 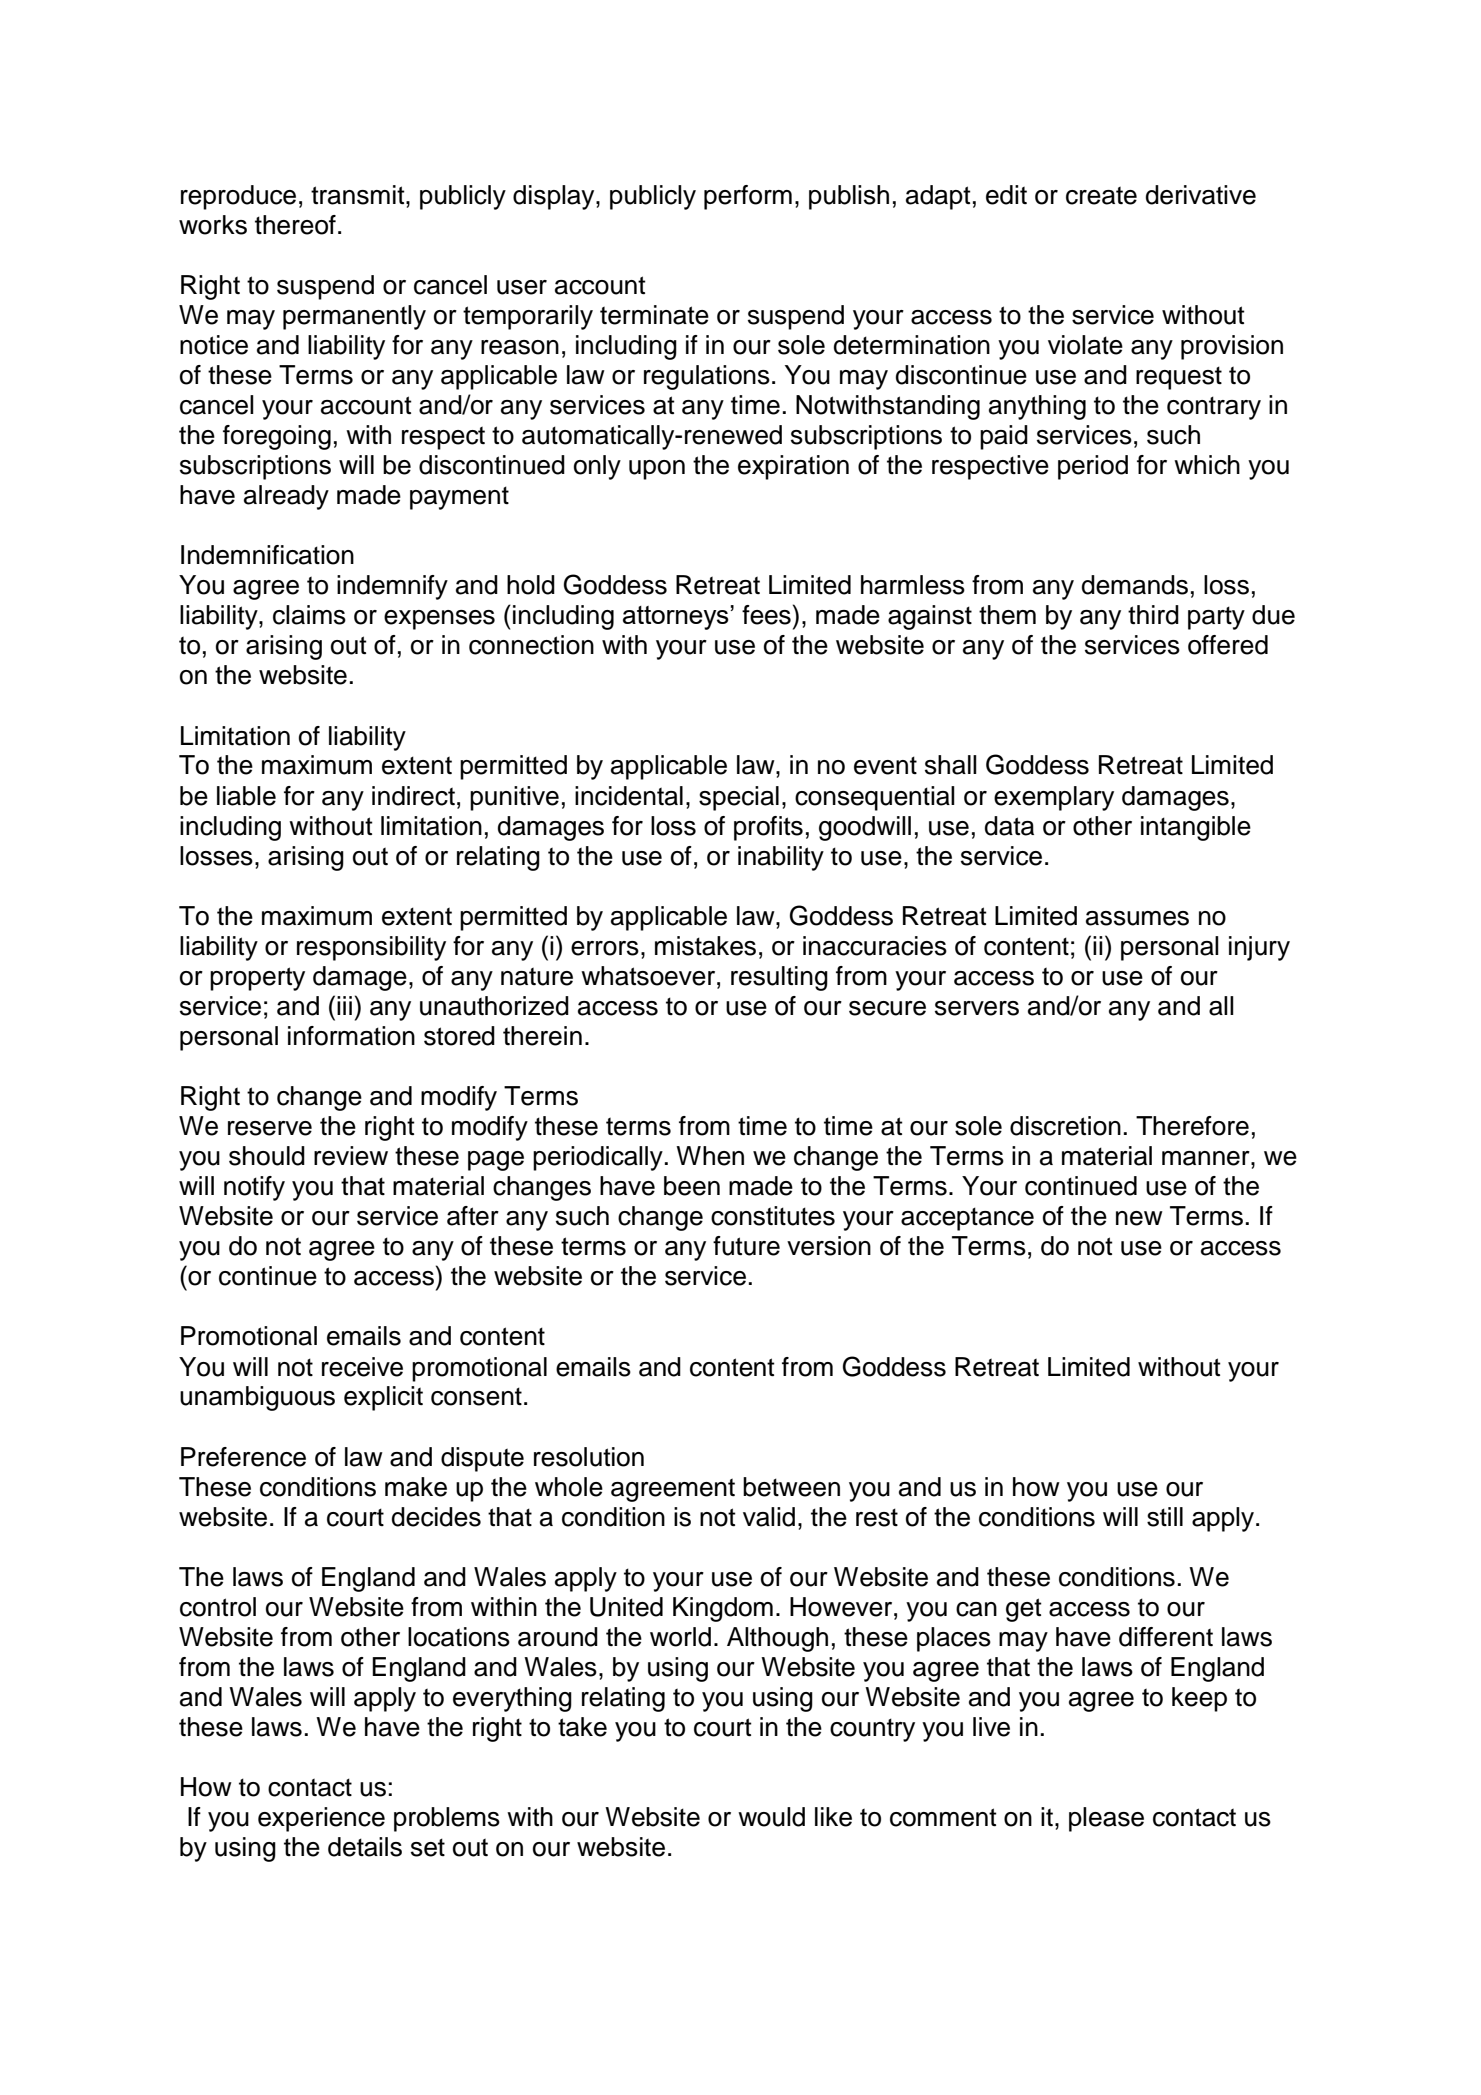 What do you see at coordinates (413, 796) in the document?
I see `indirect` at bounding box center [413, 796].
